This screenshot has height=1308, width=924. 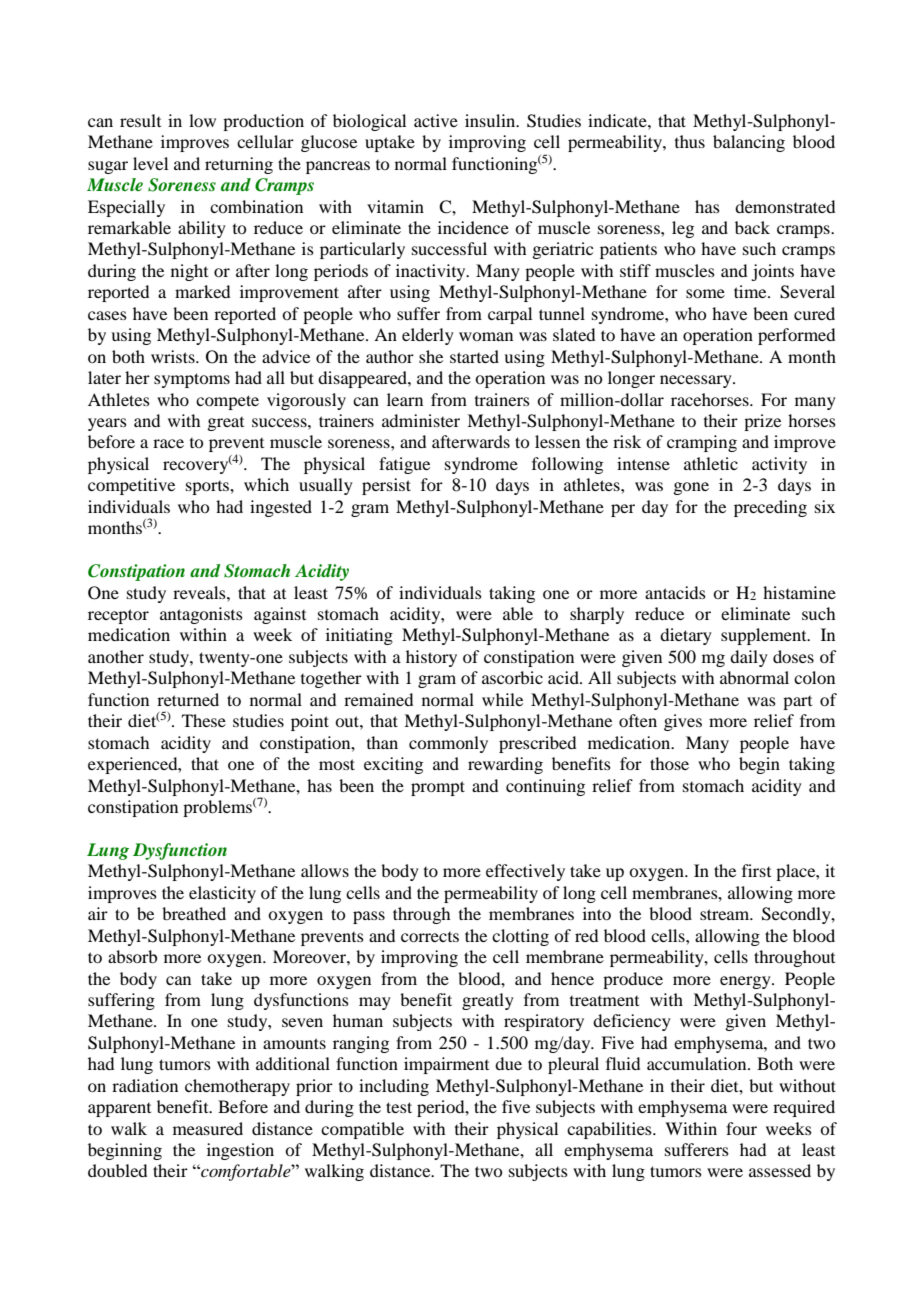 What do you see at coordinates (208, 1128) in the screenshot?
I see `measured` at bounding box center [208, 1128].
